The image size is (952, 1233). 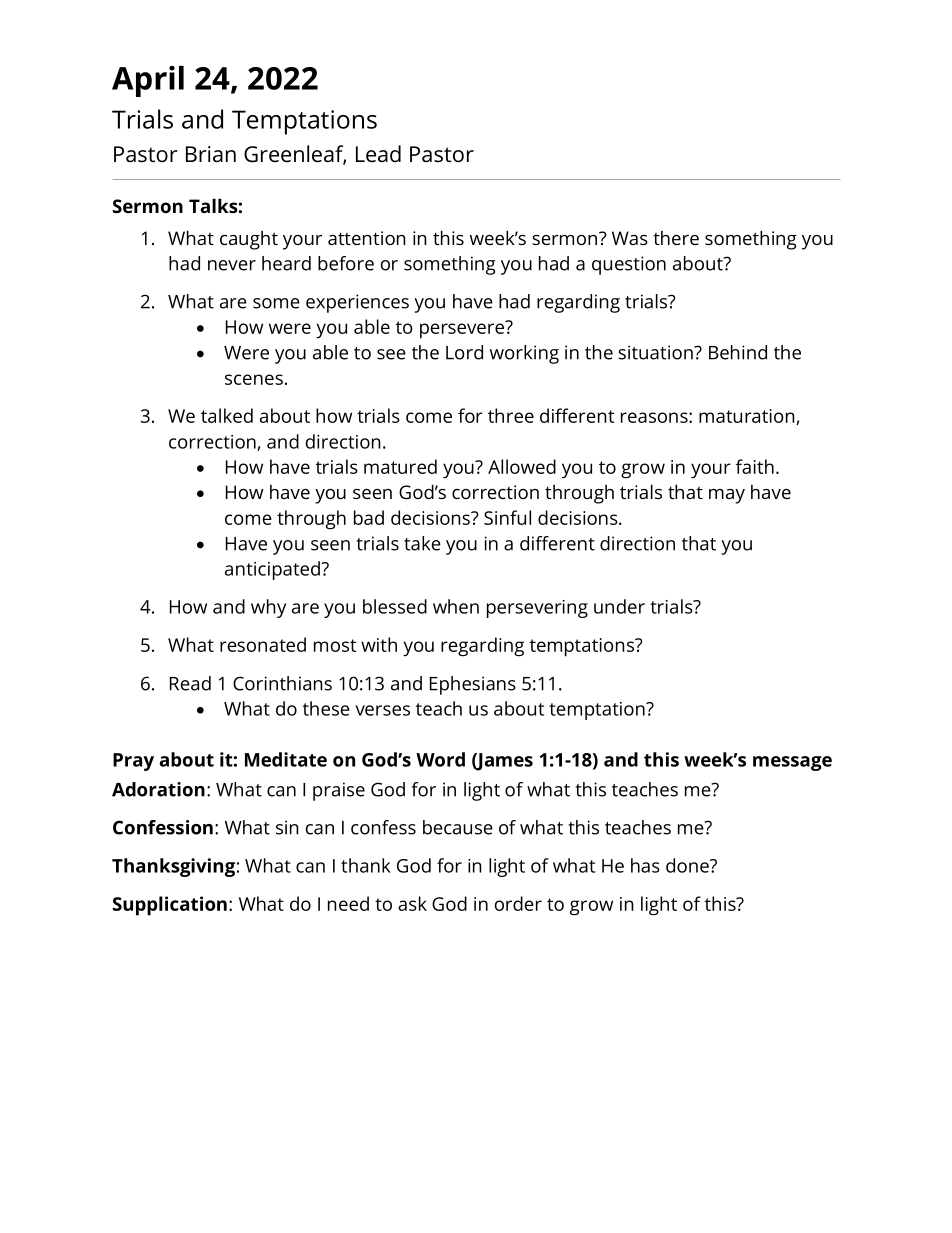 I want to click on never, so click(x=232, y=265).
